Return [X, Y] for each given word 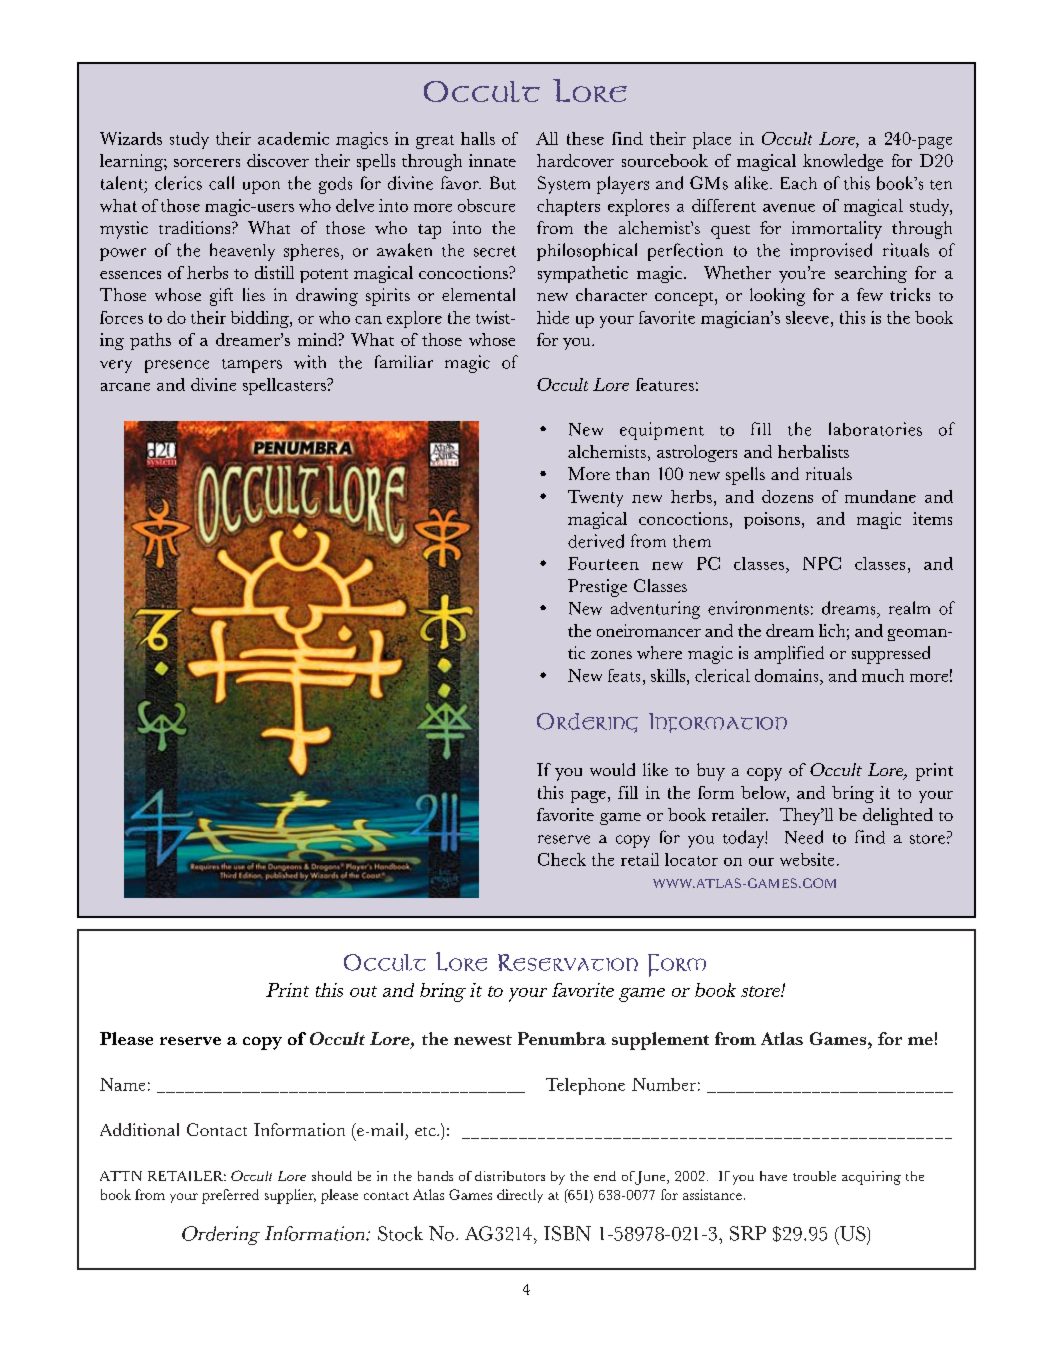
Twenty [595, 498]
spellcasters [285, 386]
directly [520, 1196]
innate [492, 160]
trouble [814, 1176]
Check [562, 859]
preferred [230, 1196]
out [363, 991]
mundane [880, 496]
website [807, 859]
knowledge [843, 162]
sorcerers [207, 163]
